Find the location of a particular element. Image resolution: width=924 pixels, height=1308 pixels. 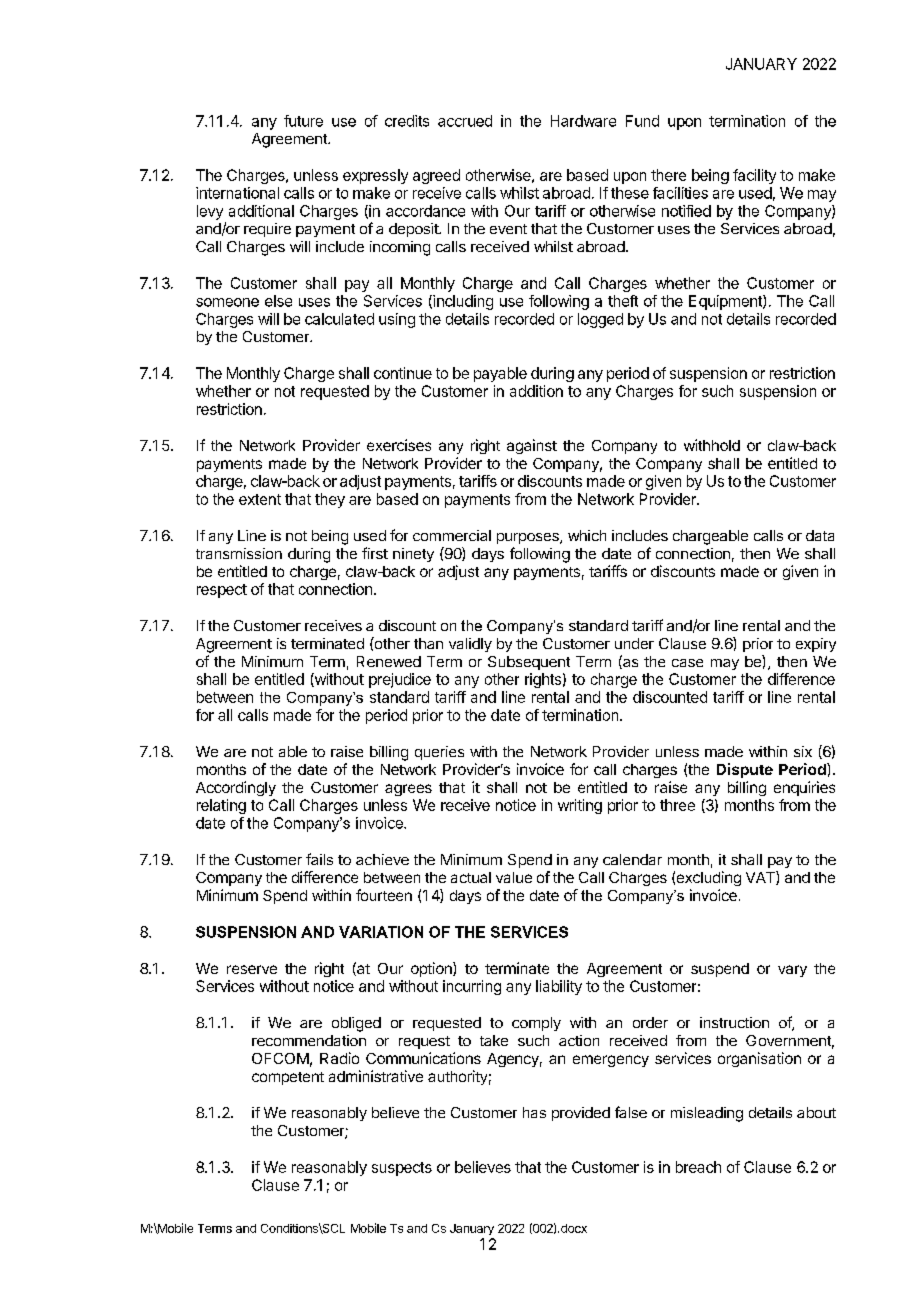

value is located at coordinates (514, 877).
